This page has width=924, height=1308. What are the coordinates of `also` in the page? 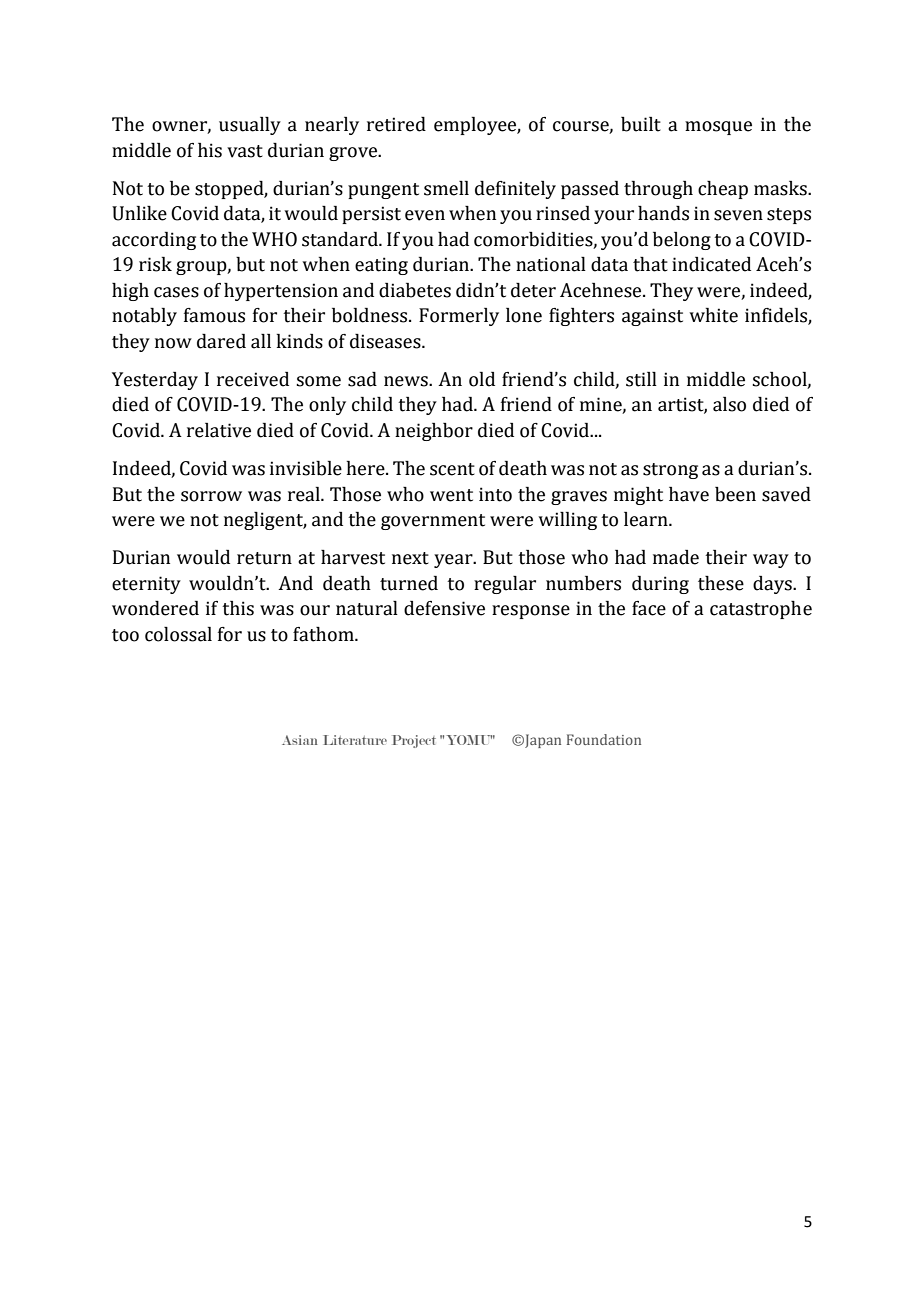 It's located at (729, 404).
